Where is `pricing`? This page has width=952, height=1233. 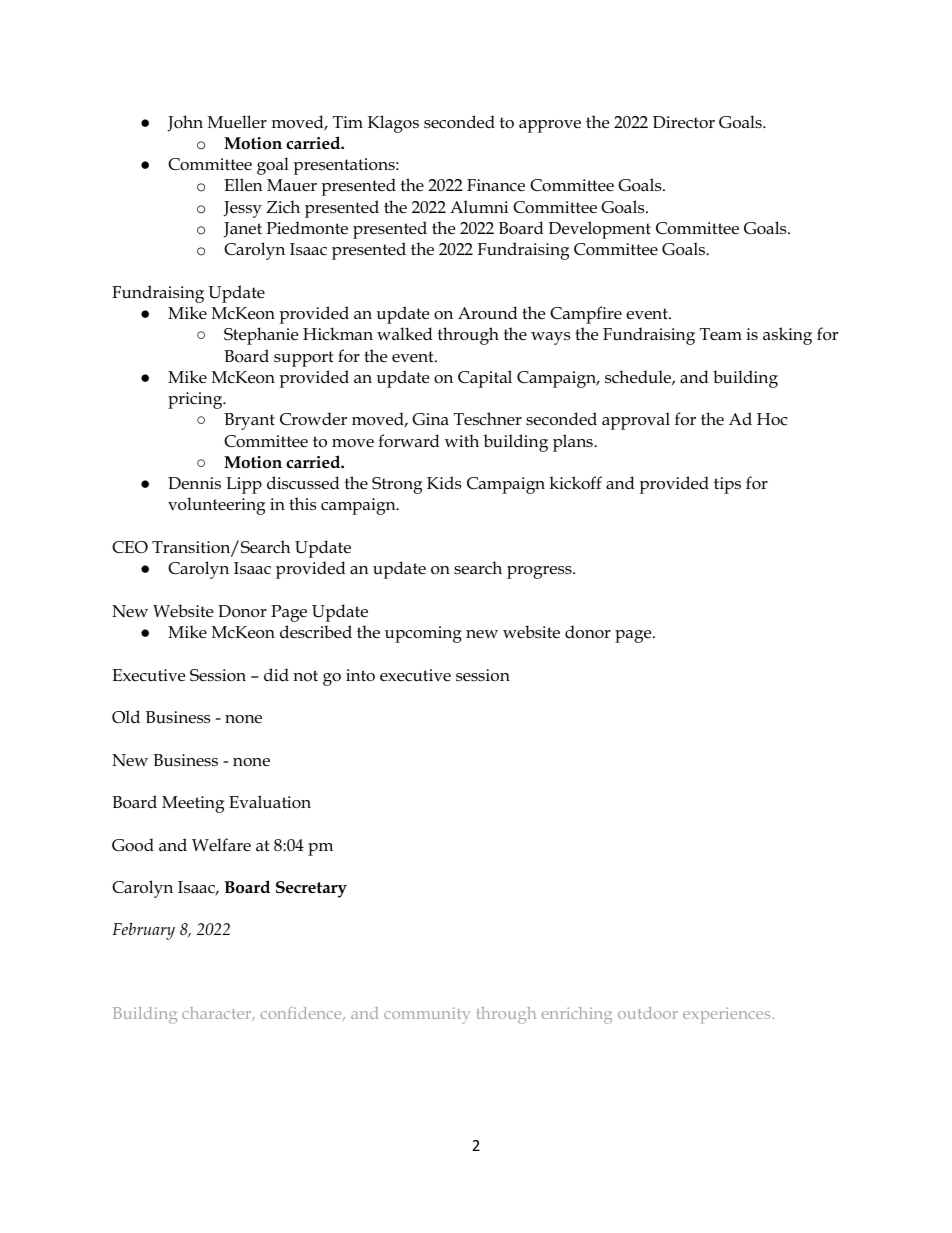 pricing is located at coordinates (196, 400).
